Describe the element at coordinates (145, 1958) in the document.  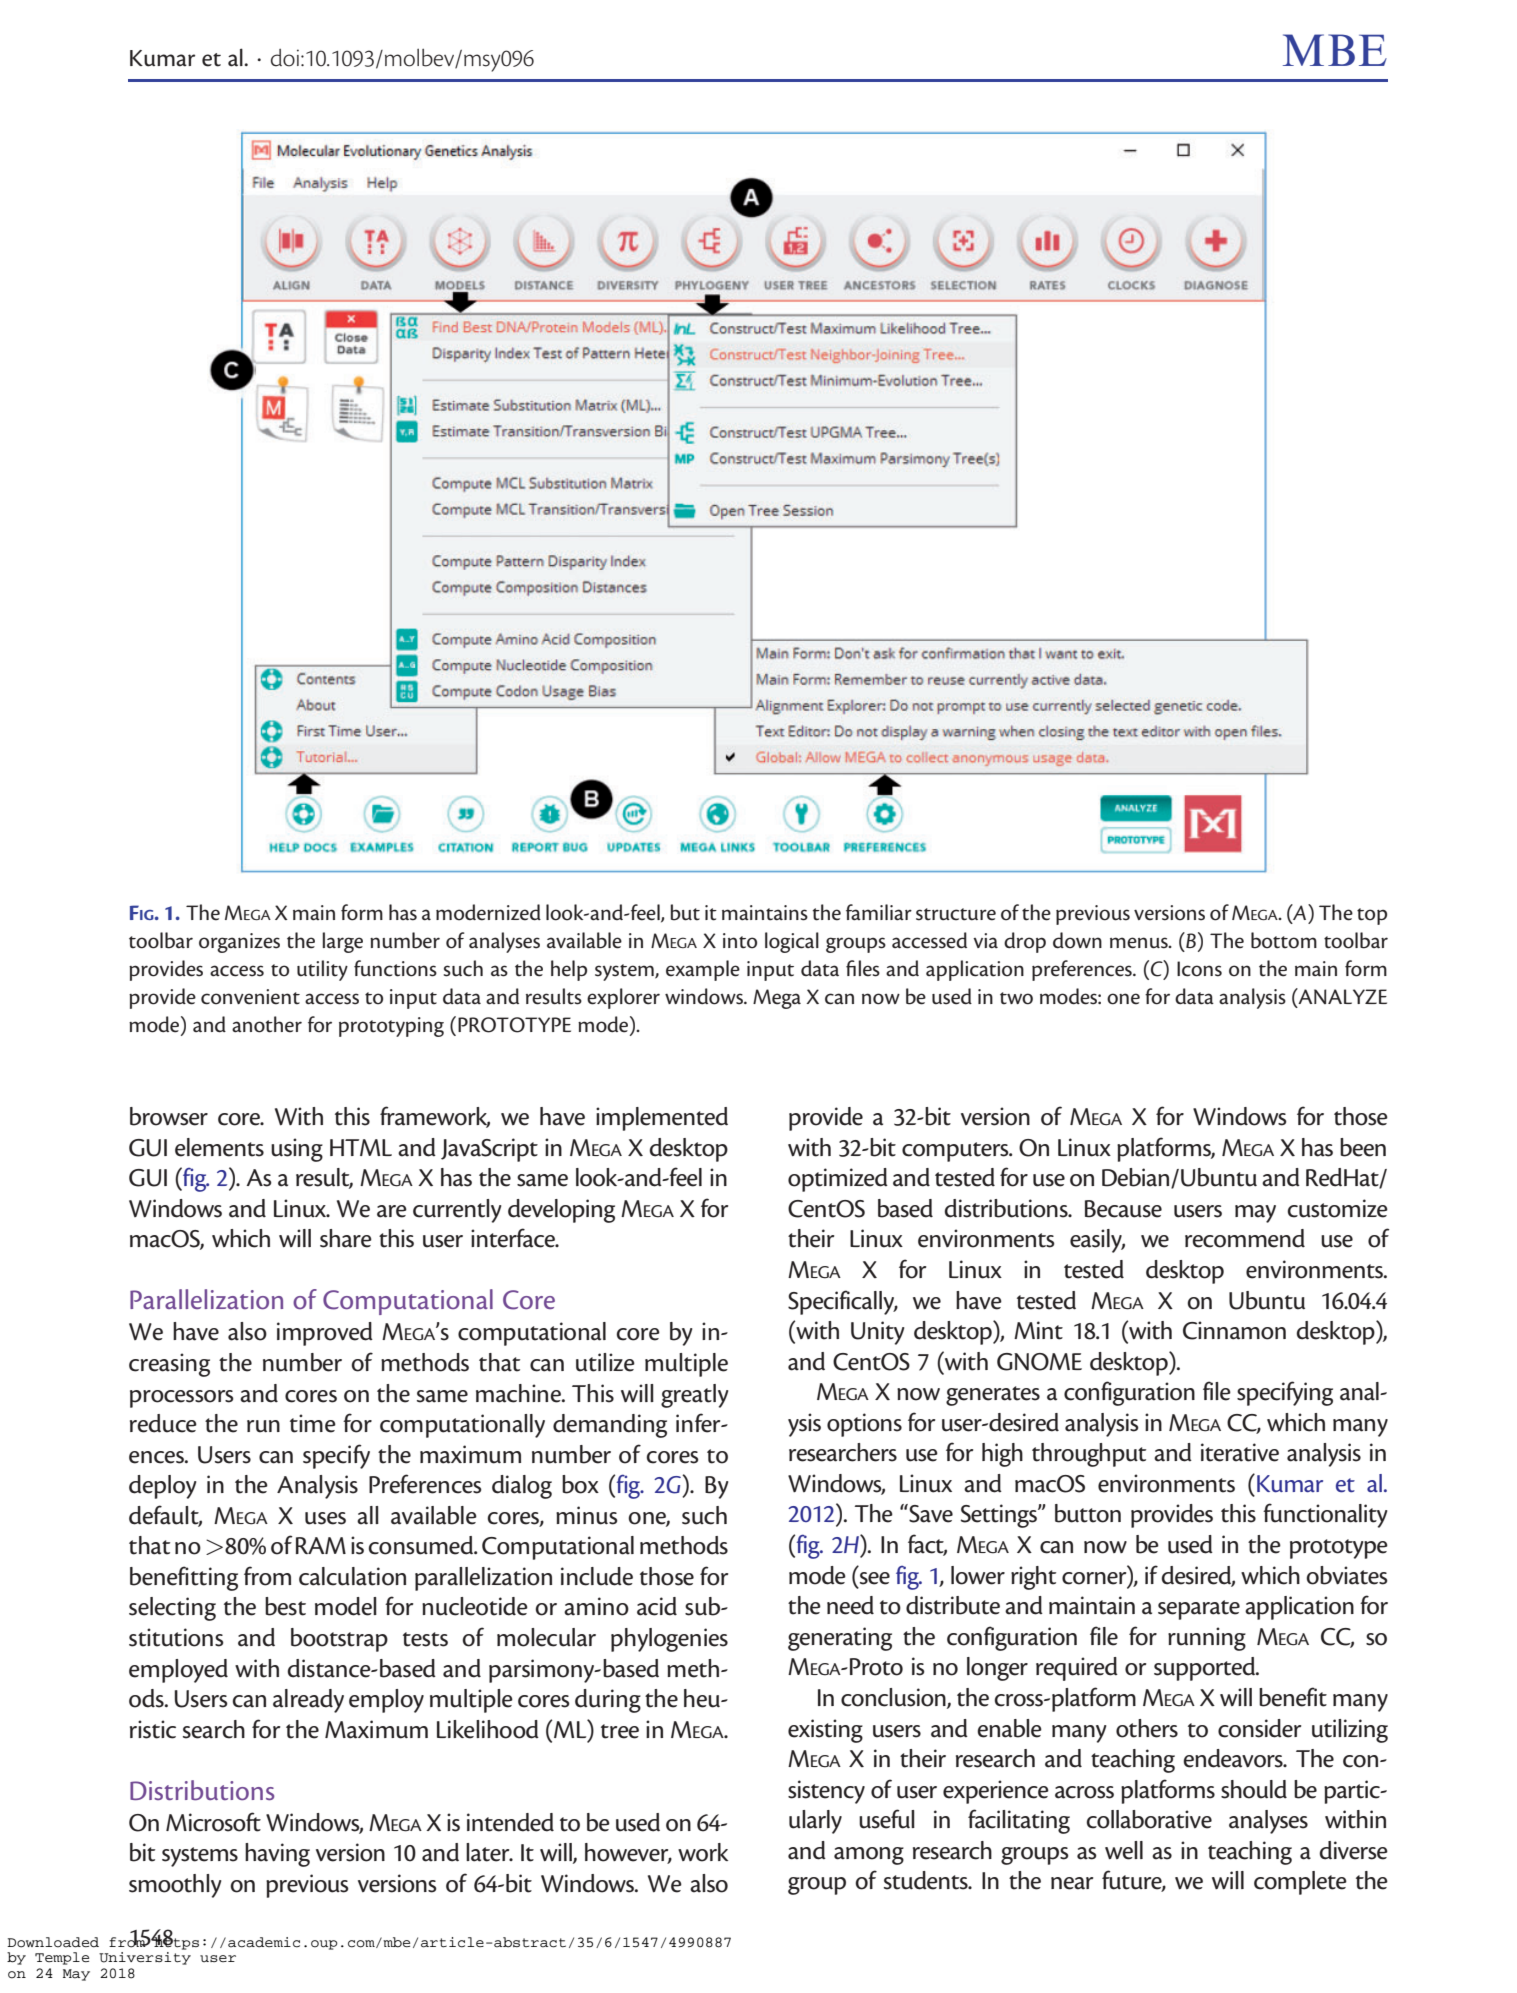
I see `University` at that location.
